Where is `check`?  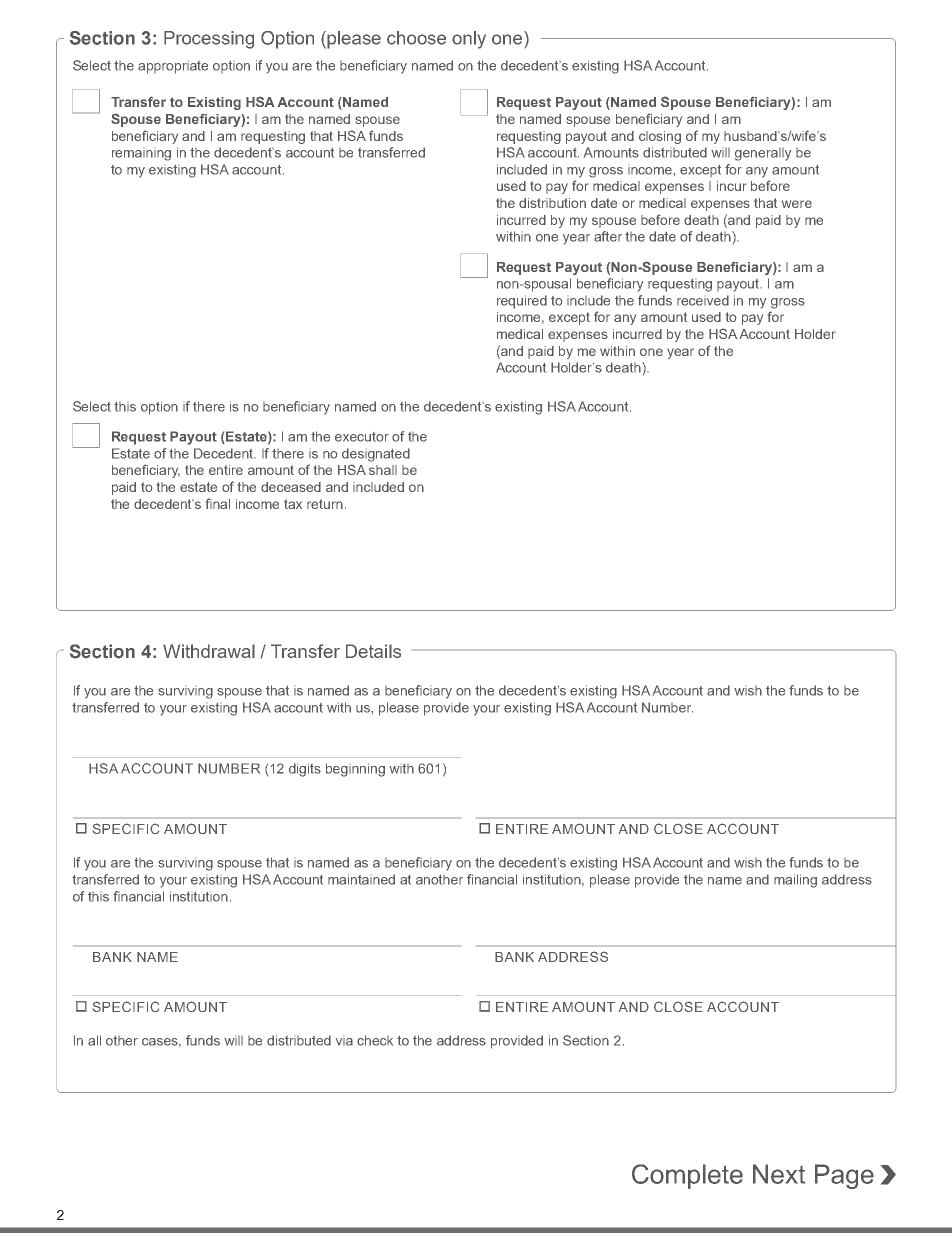 check is located at coordinates (375, 1040).
